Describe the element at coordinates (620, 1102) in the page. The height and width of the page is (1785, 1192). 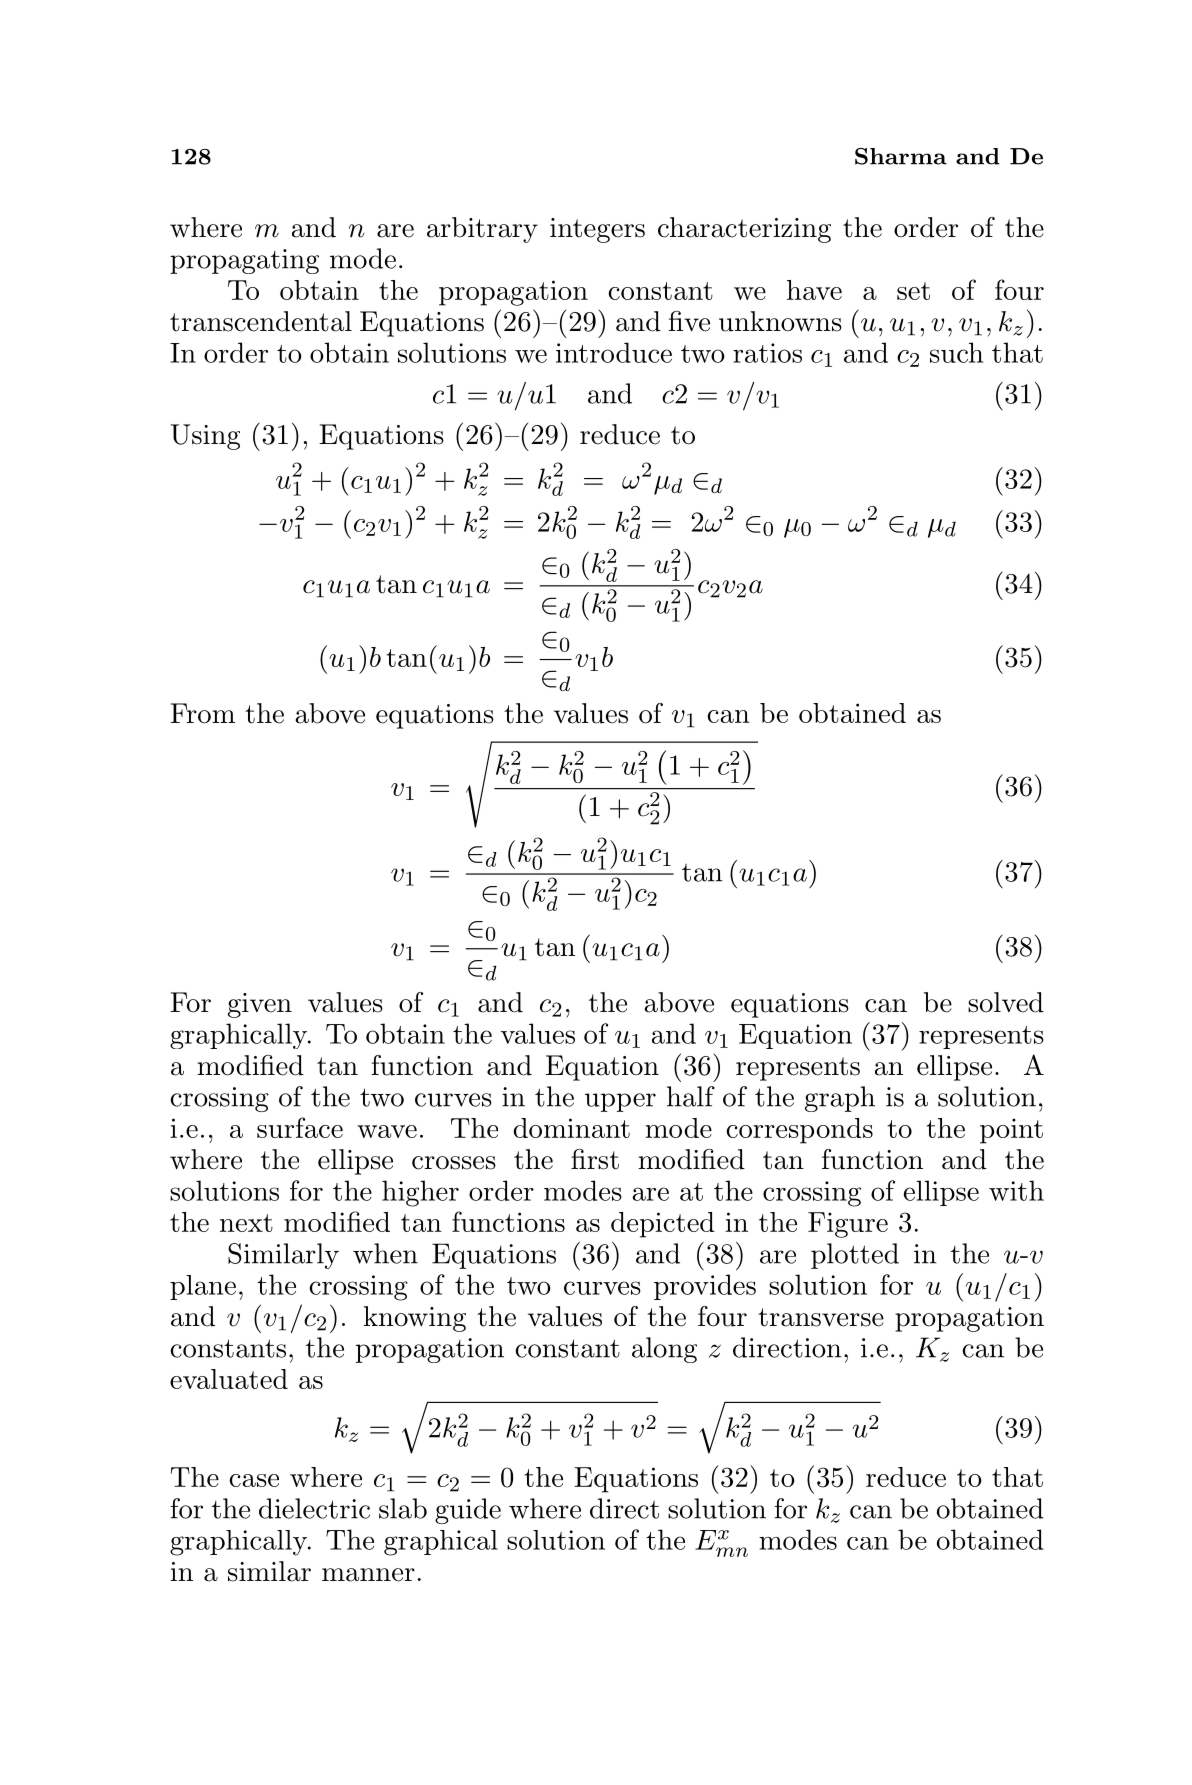
I see `upper` at that location.
